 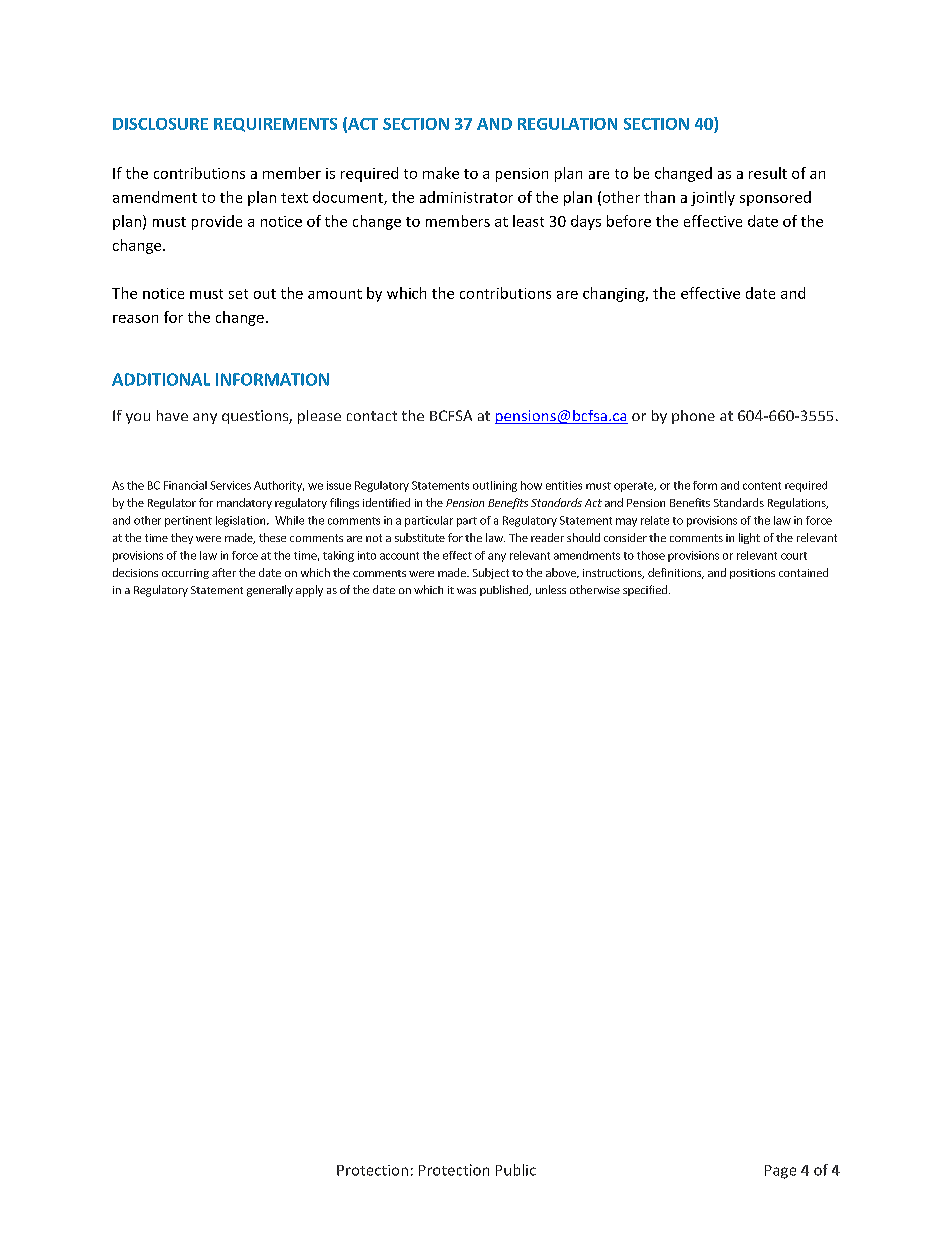 I want to click on Services, so click(x=230, y=485).
